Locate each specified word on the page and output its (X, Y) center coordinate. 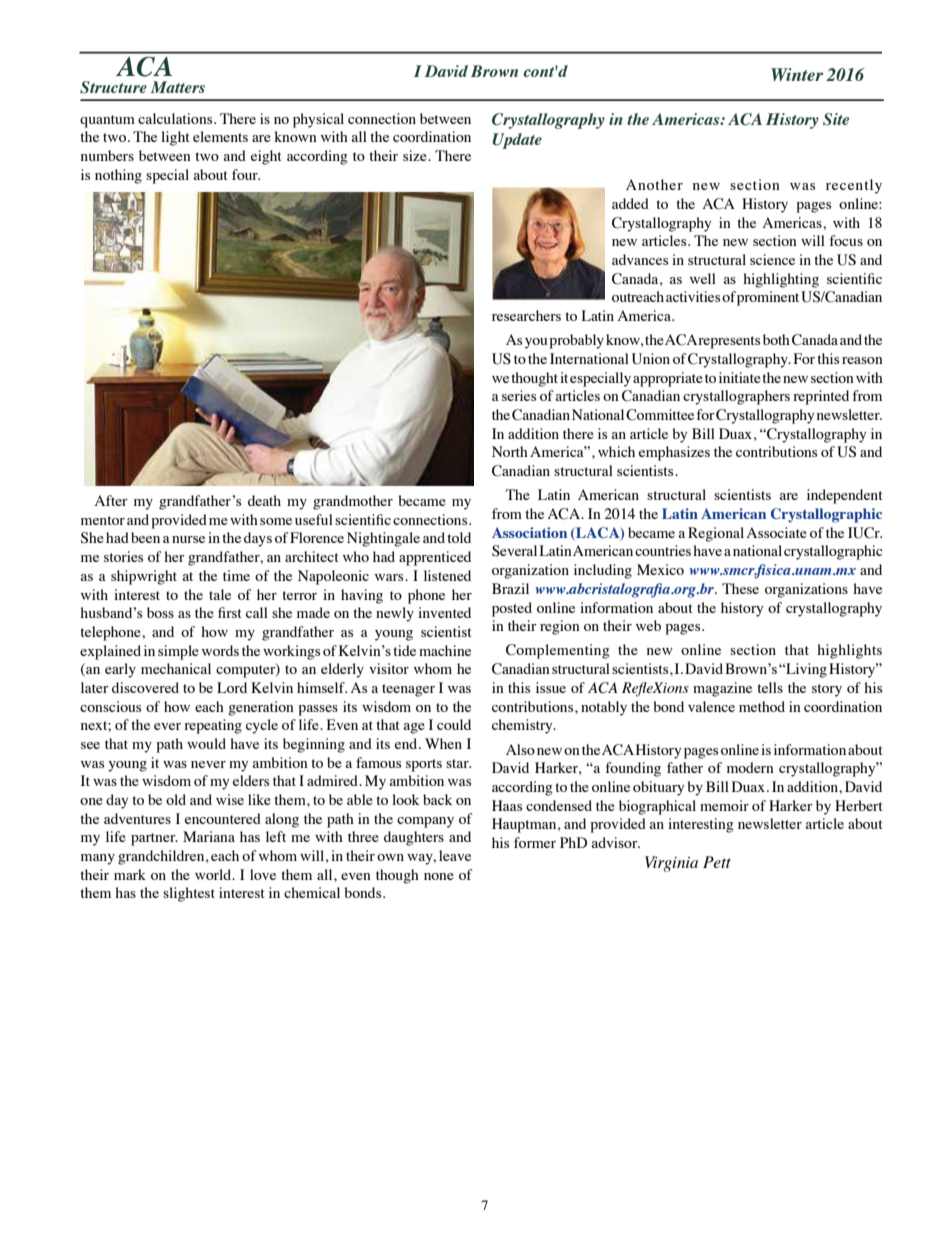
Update (517, 141)
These (740, 588)
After (111, 500)
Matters (178, 87)
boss (160, 612)
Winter (797, 74)
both (776, 339)
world (214, 874)
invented (444, 612)
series (519, 395)
